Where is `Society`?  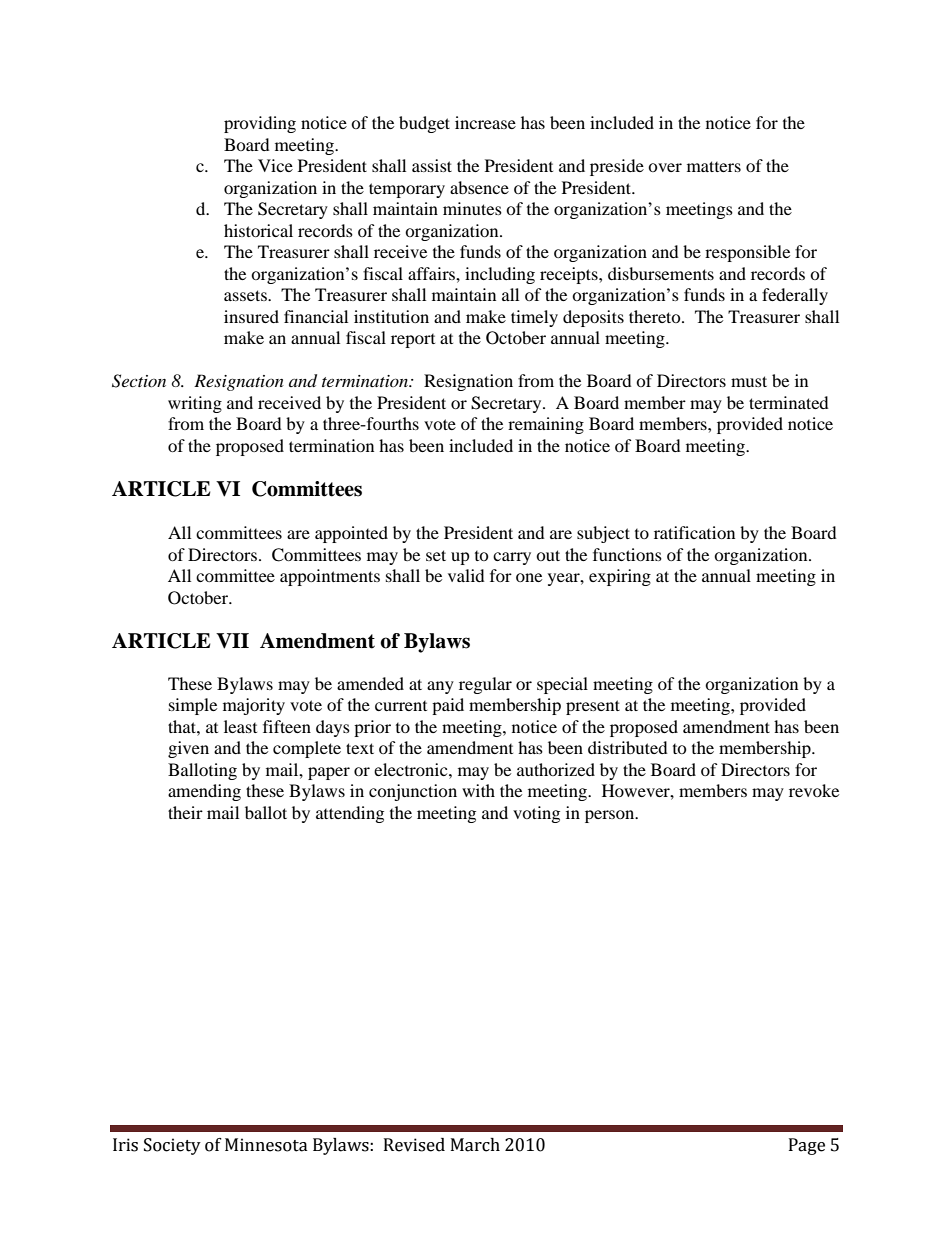 Society is located at coordinates (172, 1146).
